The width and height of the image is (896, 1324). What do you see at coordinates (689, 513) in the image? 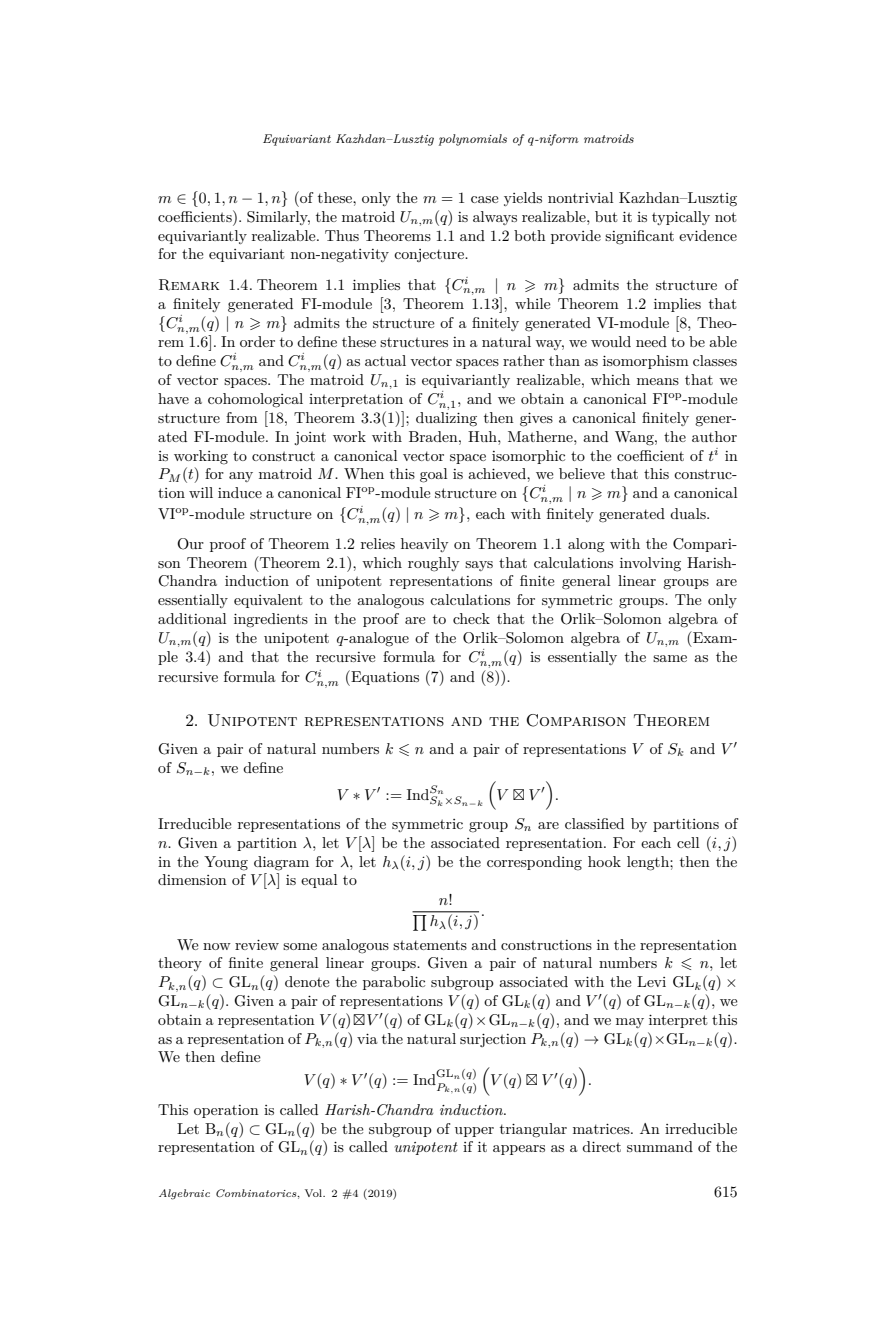
I see `duals` at bounding box center [689, 513].
